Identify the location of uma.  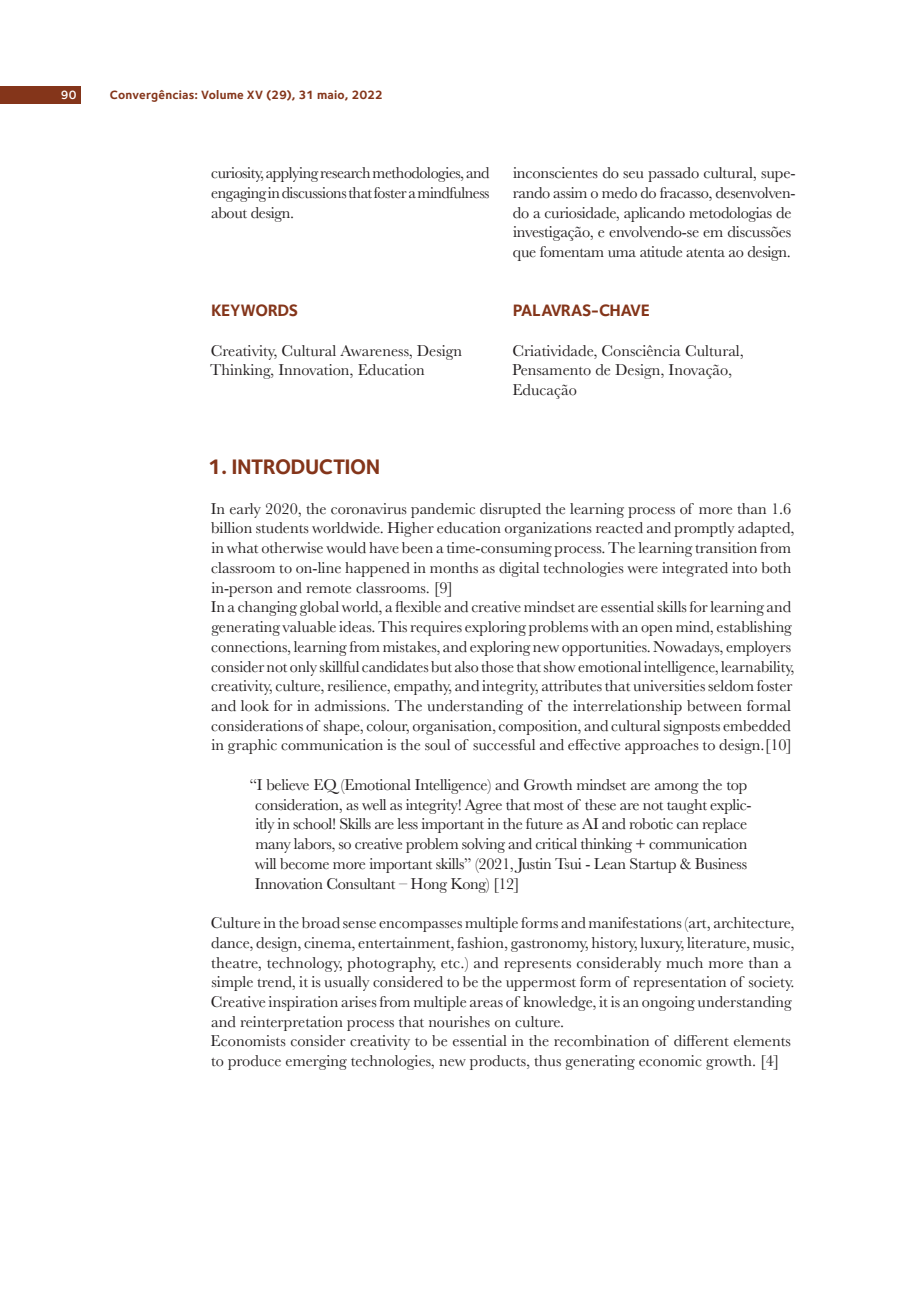
(622, 254).
